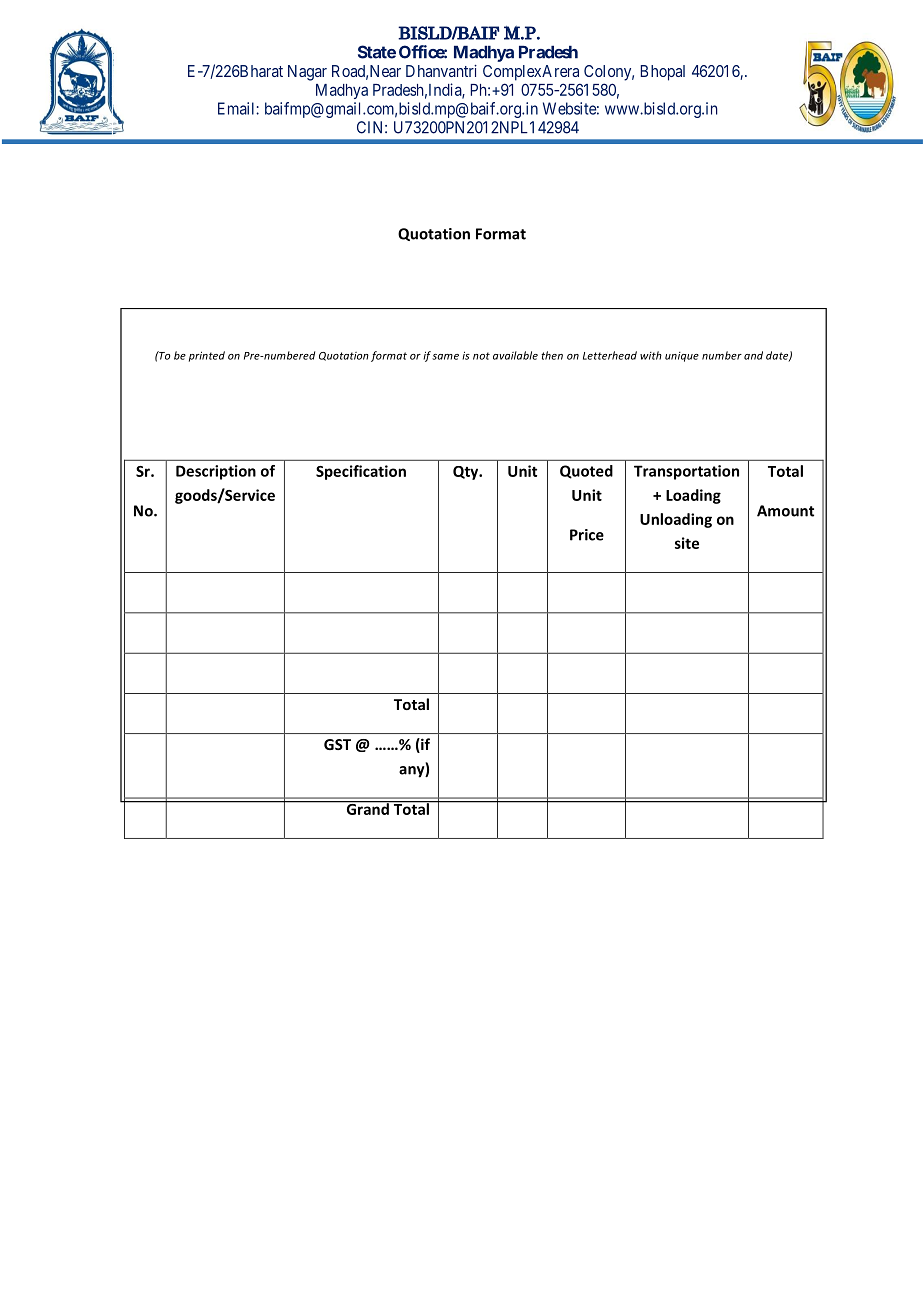  Describe the element at coordinates (207, 356) in the page. I see `printed` at that location.
